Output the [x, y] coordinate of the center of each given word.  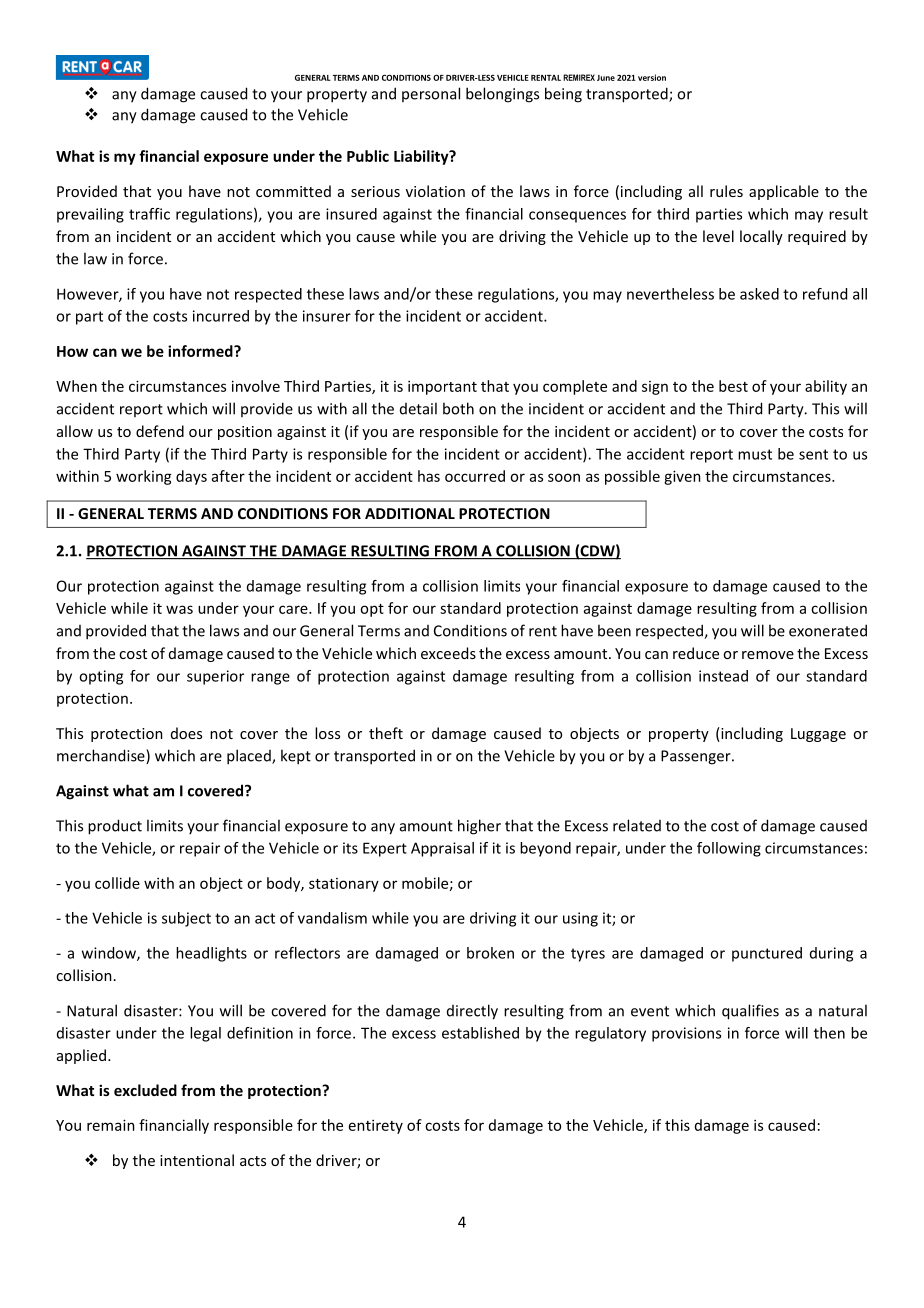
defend [160, 431]
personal [431, 94]
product [115, 827]
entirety [376, 1126]
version [652, 77]
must [755, 454]
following [729, 849]
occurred [475, 476]
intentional [197, 1160]
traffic [149, 214]
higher [479, 827]
